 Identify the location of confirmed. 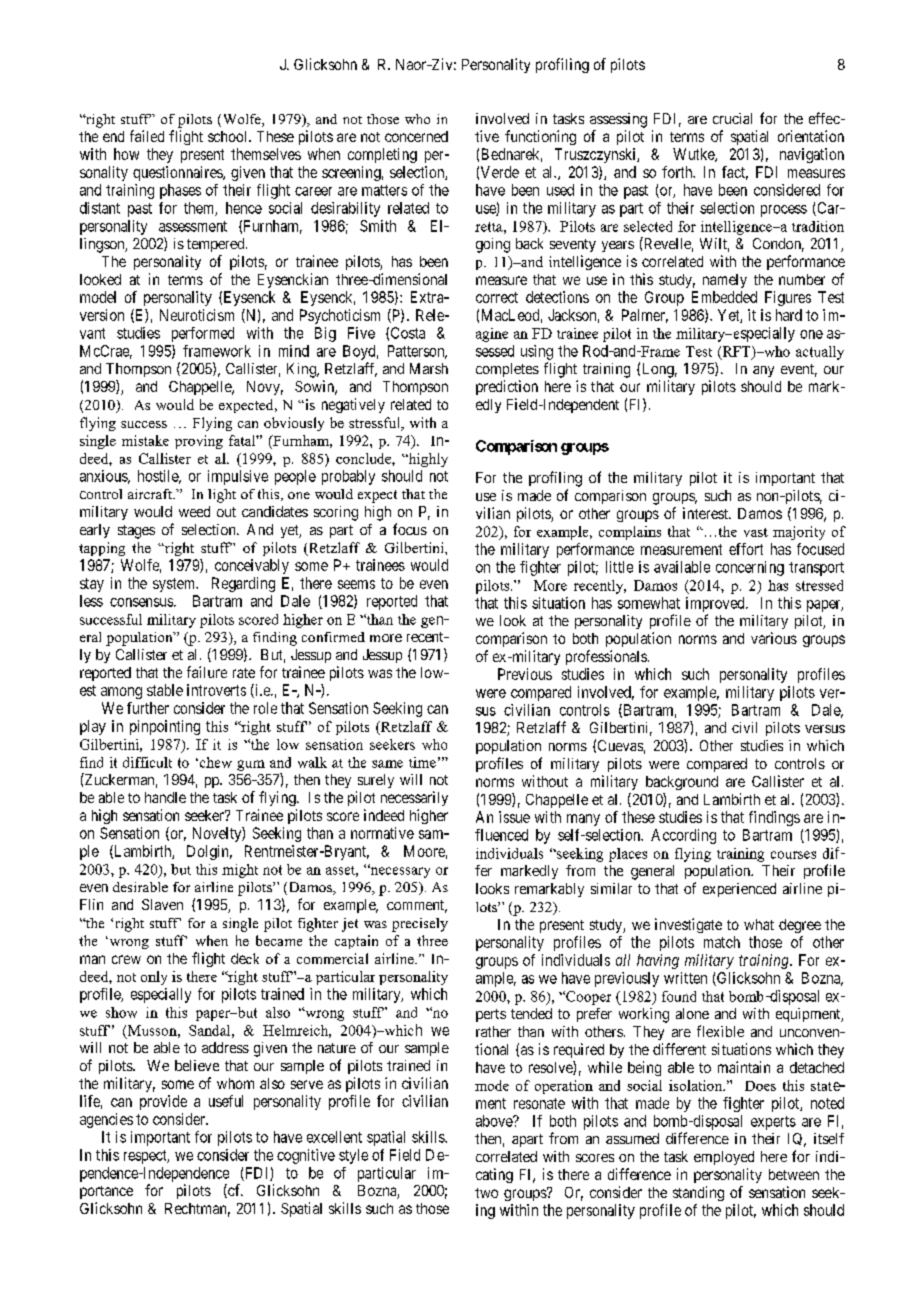
(333, 637).
